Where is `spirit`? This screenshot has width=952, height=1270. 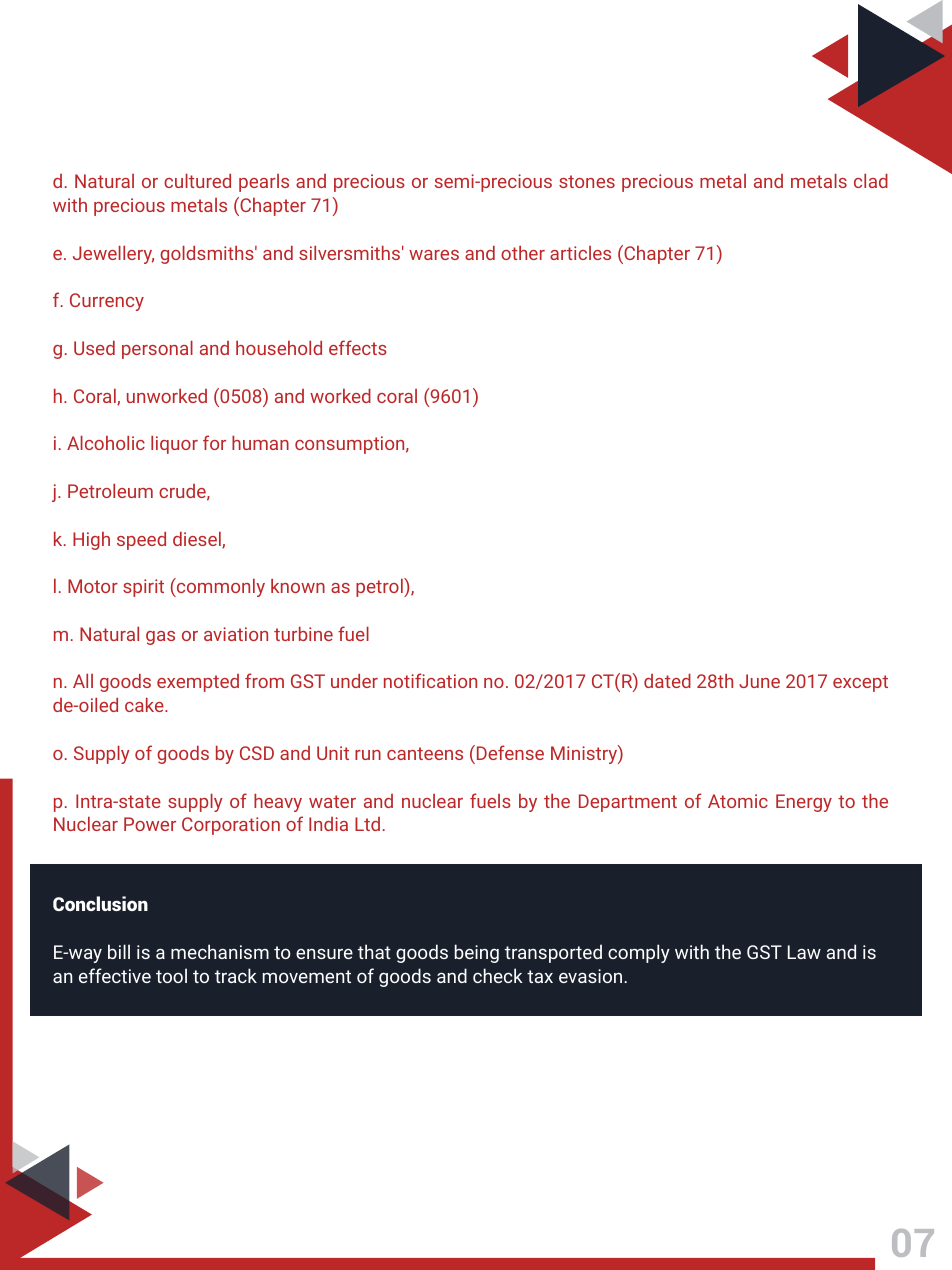 spirit is located at coordinates (143, 588).
